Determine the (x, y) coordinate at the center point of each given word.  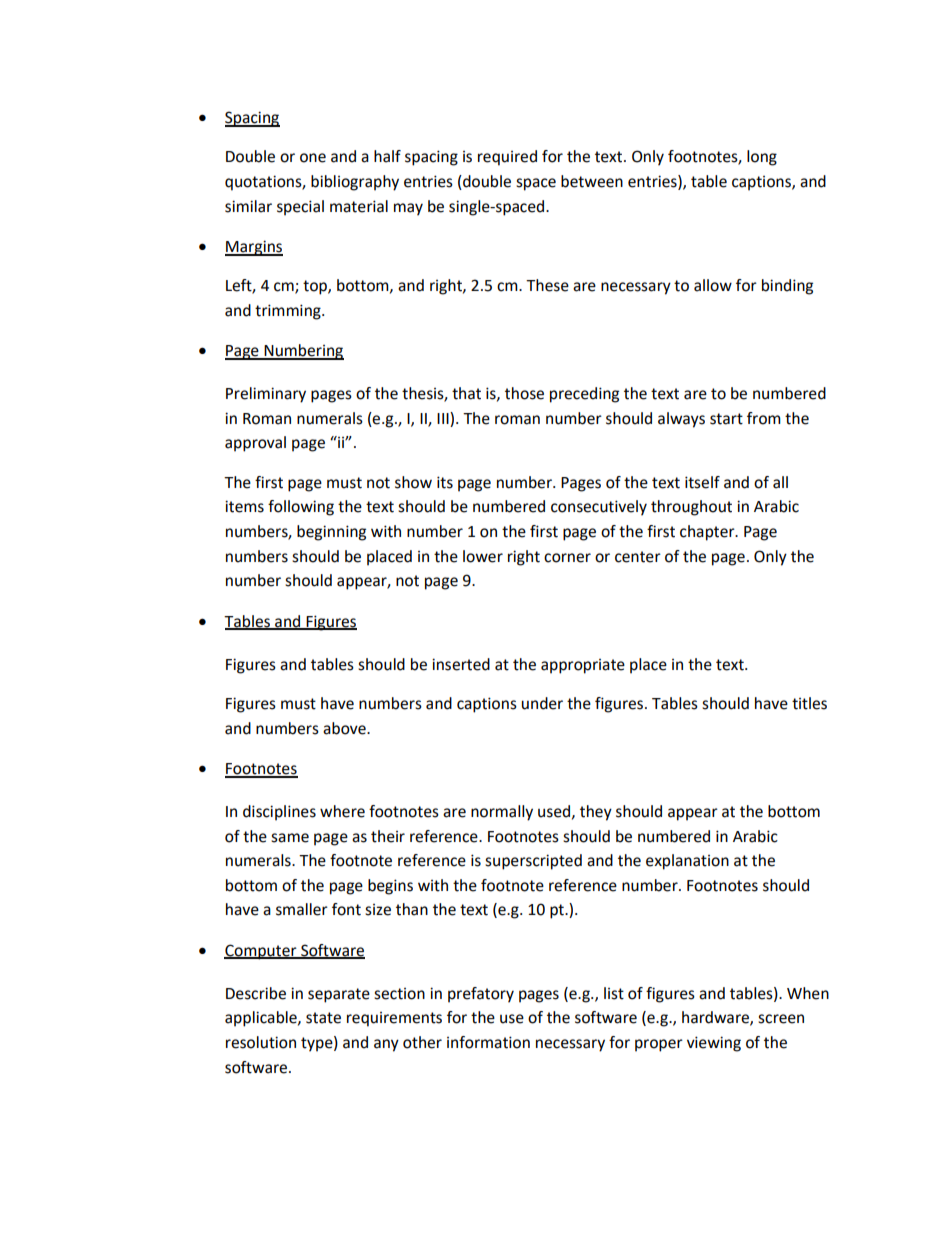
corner (567, 558)
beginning (331, 533)
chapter (708, 533)
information (488, 1042)
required (507, 158)
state (323, 1018)
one (313, 158)
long (762, 158)
